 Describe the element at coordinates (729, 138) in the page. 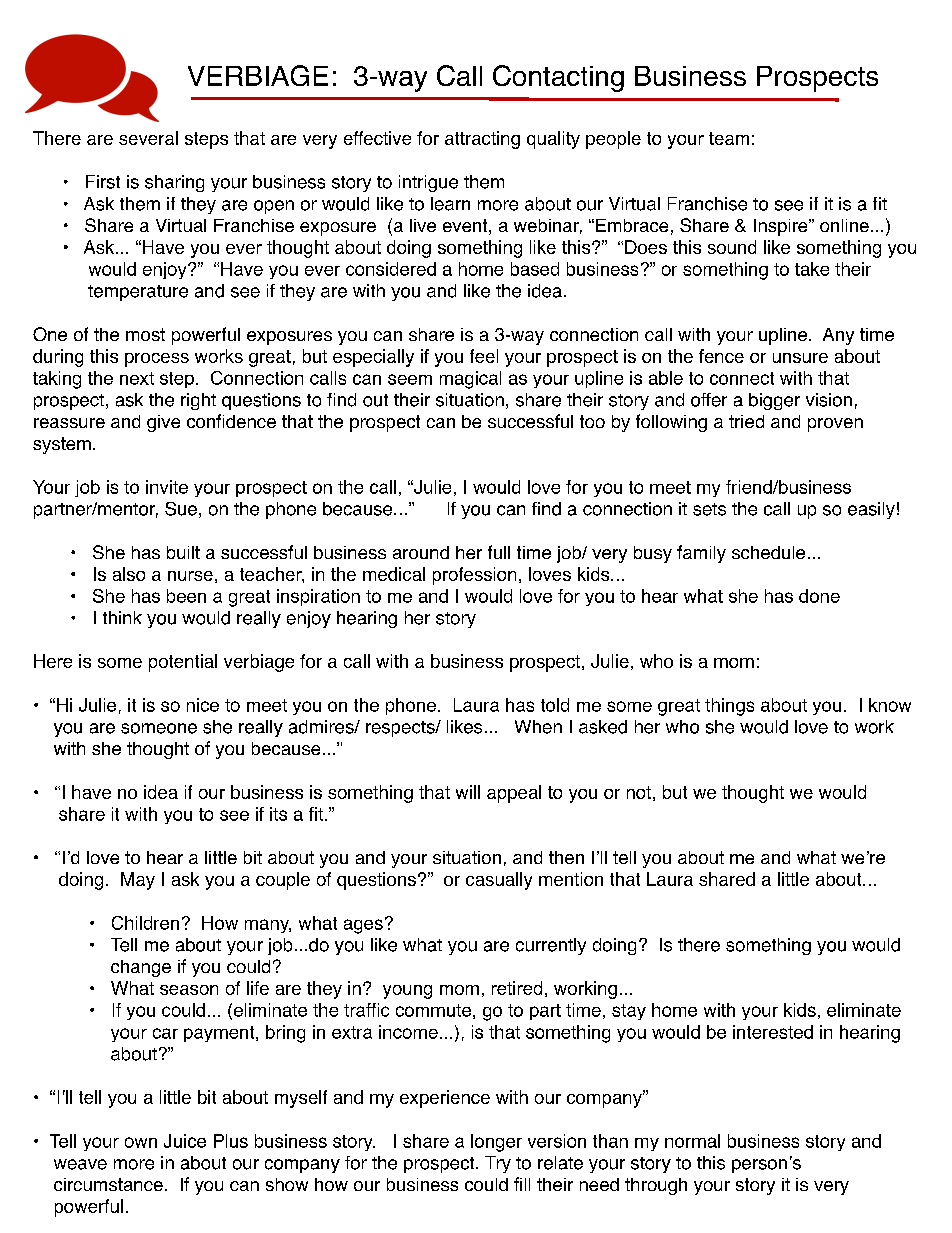

I see `team` at that location.
